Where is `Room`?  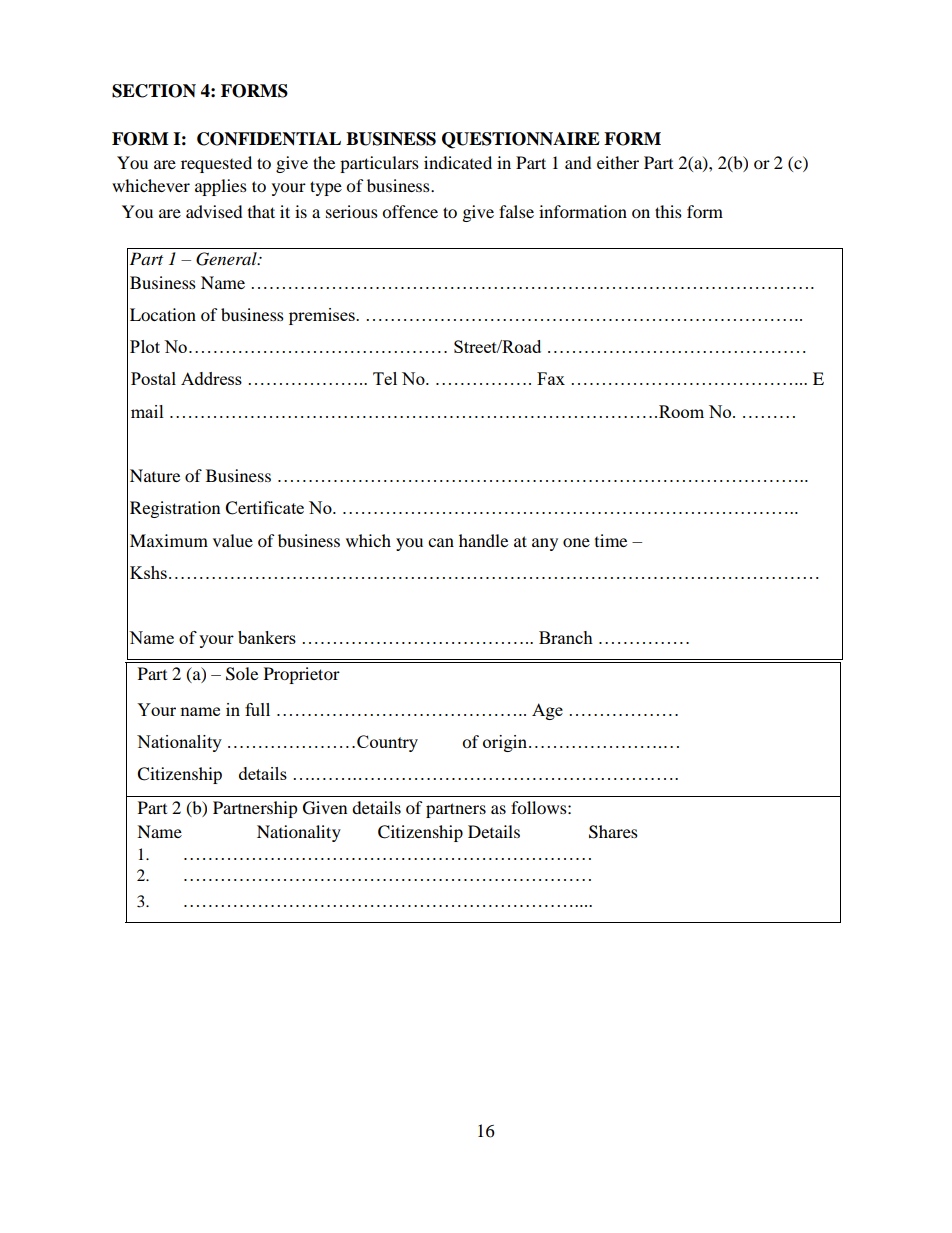 Room is located at coordinates (681, 411).
